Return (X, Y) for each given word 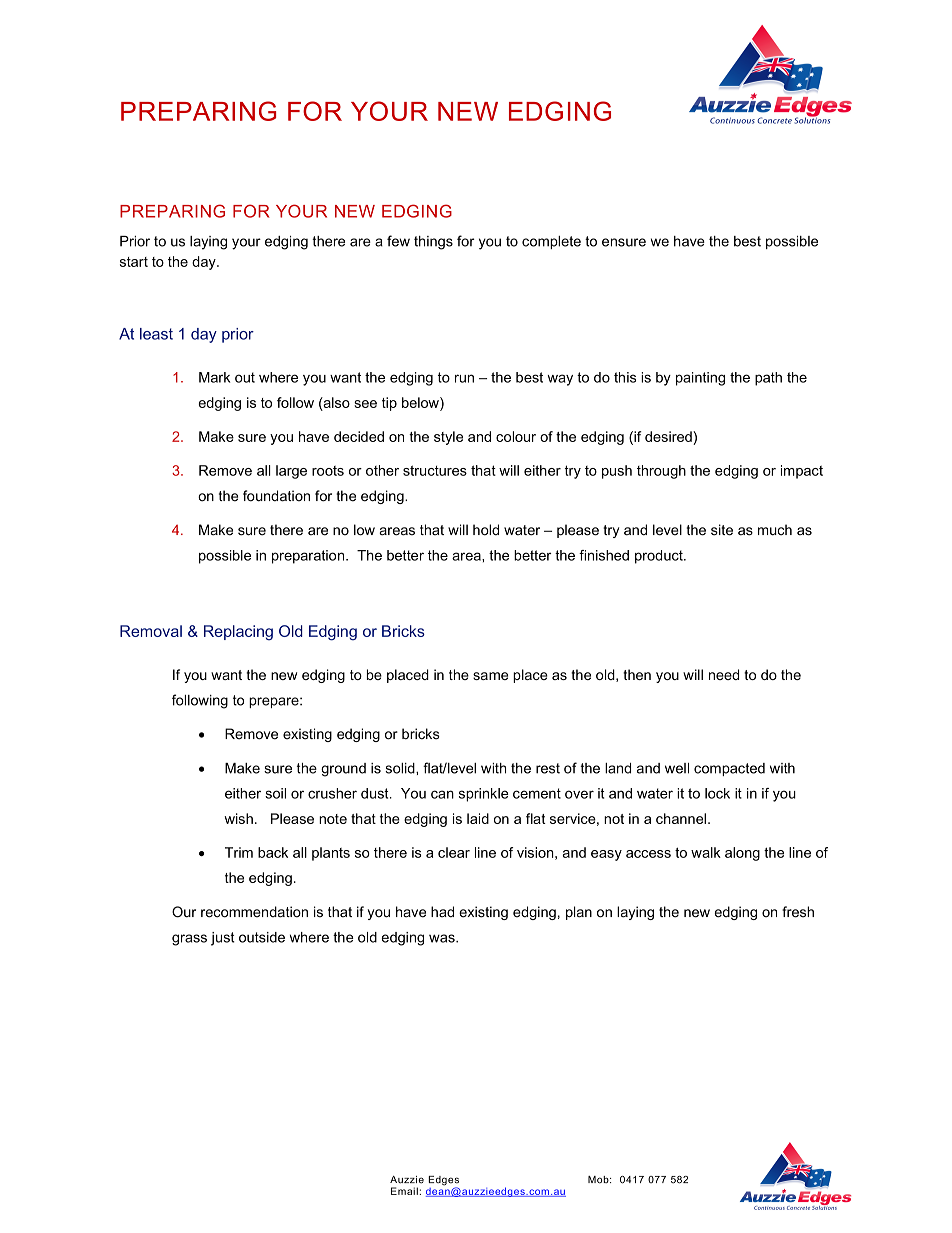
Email (404, 1191)
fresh (798, 912)
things (433, 243)
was (443, 938)
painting (700, 379)
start (134, 262)
